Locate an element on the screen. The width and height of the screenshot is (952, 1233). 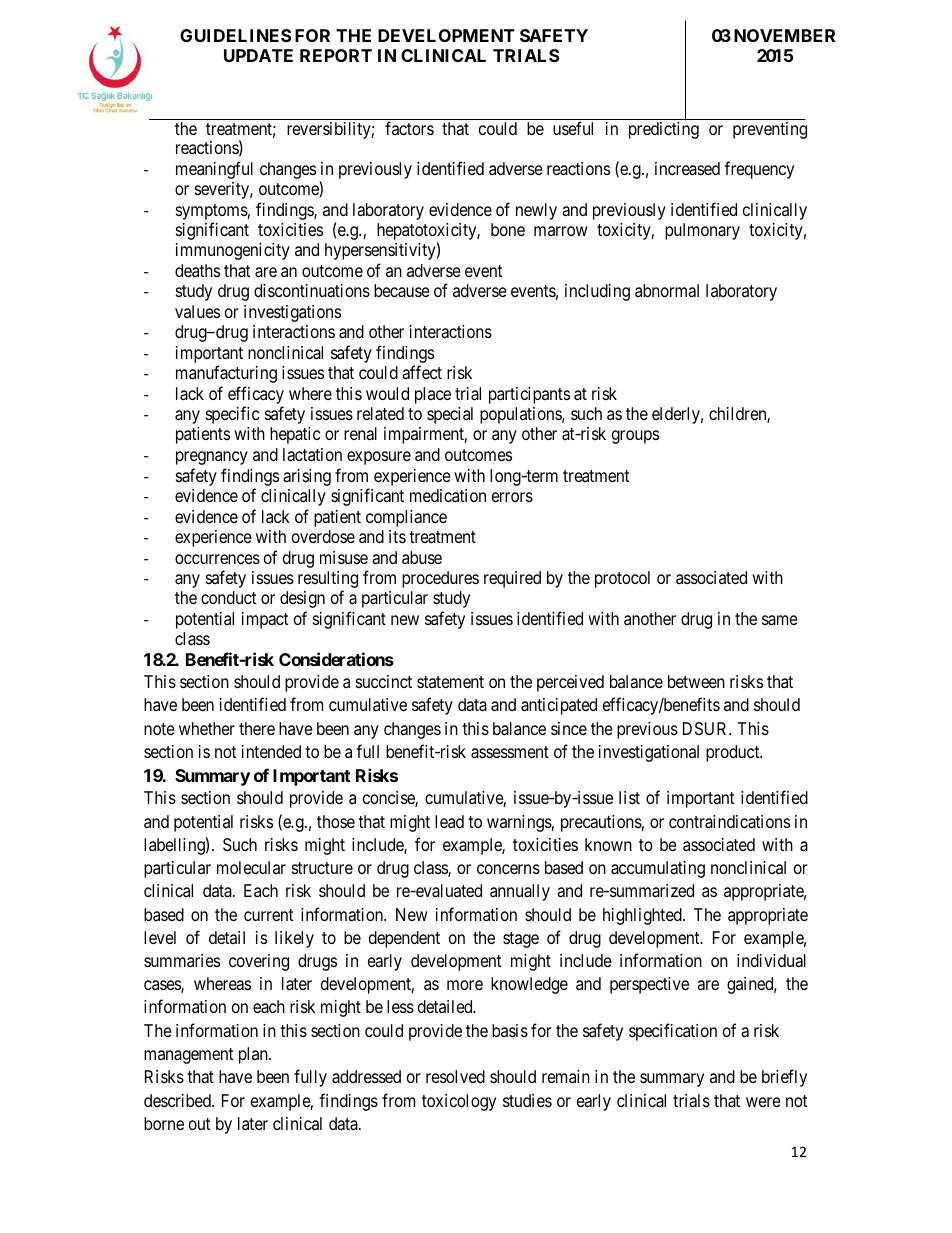
manufacturing is located at coordinates (226, 374).
